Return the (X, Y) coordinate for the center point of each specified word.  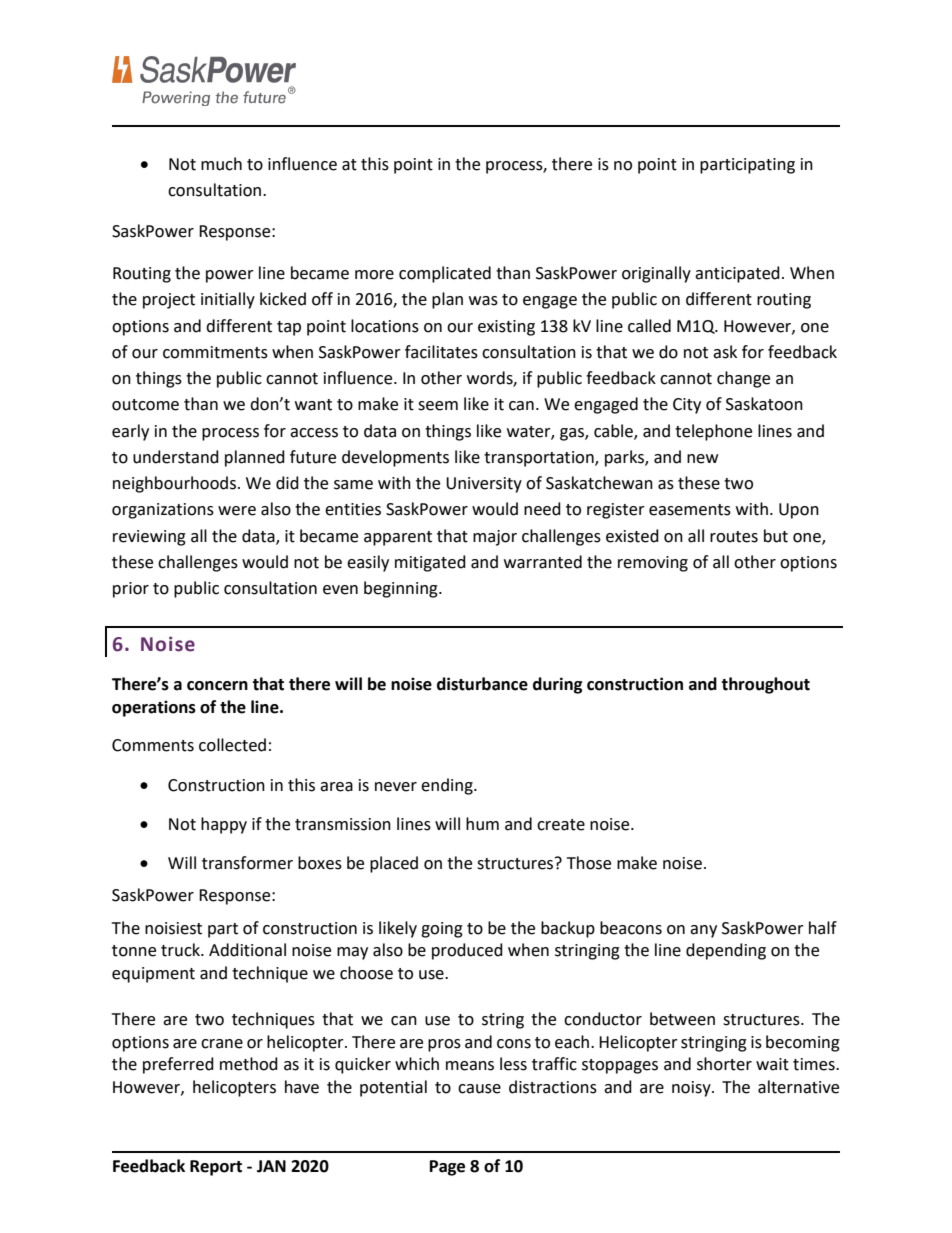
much (221, 164)
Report (216, 1168)
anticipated (737, 274)
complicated (445, 274)
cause (479, 1089)
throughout (765, 685)
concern (217, 686)
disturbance (482, 684)
